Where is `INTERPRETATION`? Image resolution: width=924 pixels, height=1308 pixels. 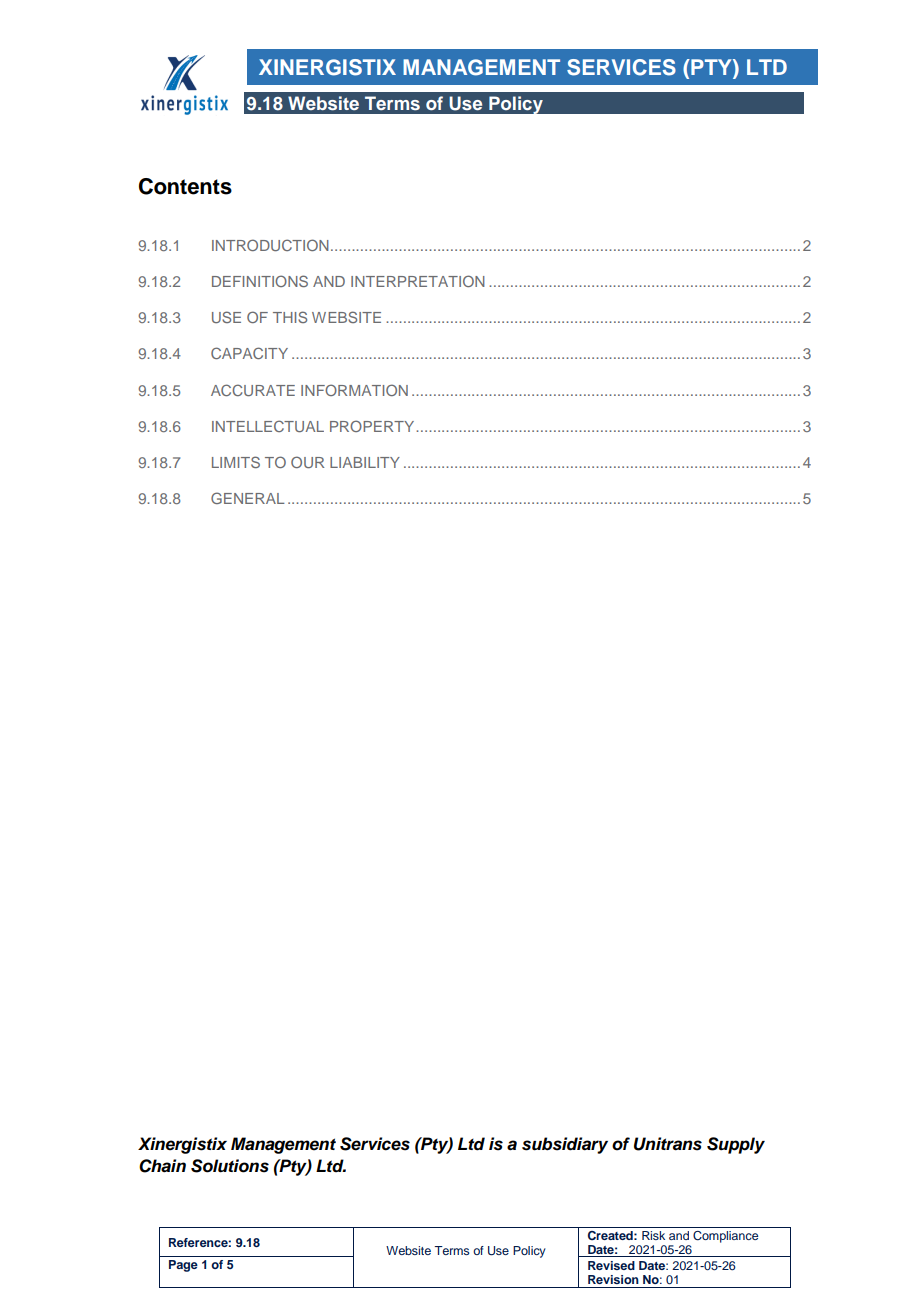
INTERPRETATION is located at coordinates (418, 281).
